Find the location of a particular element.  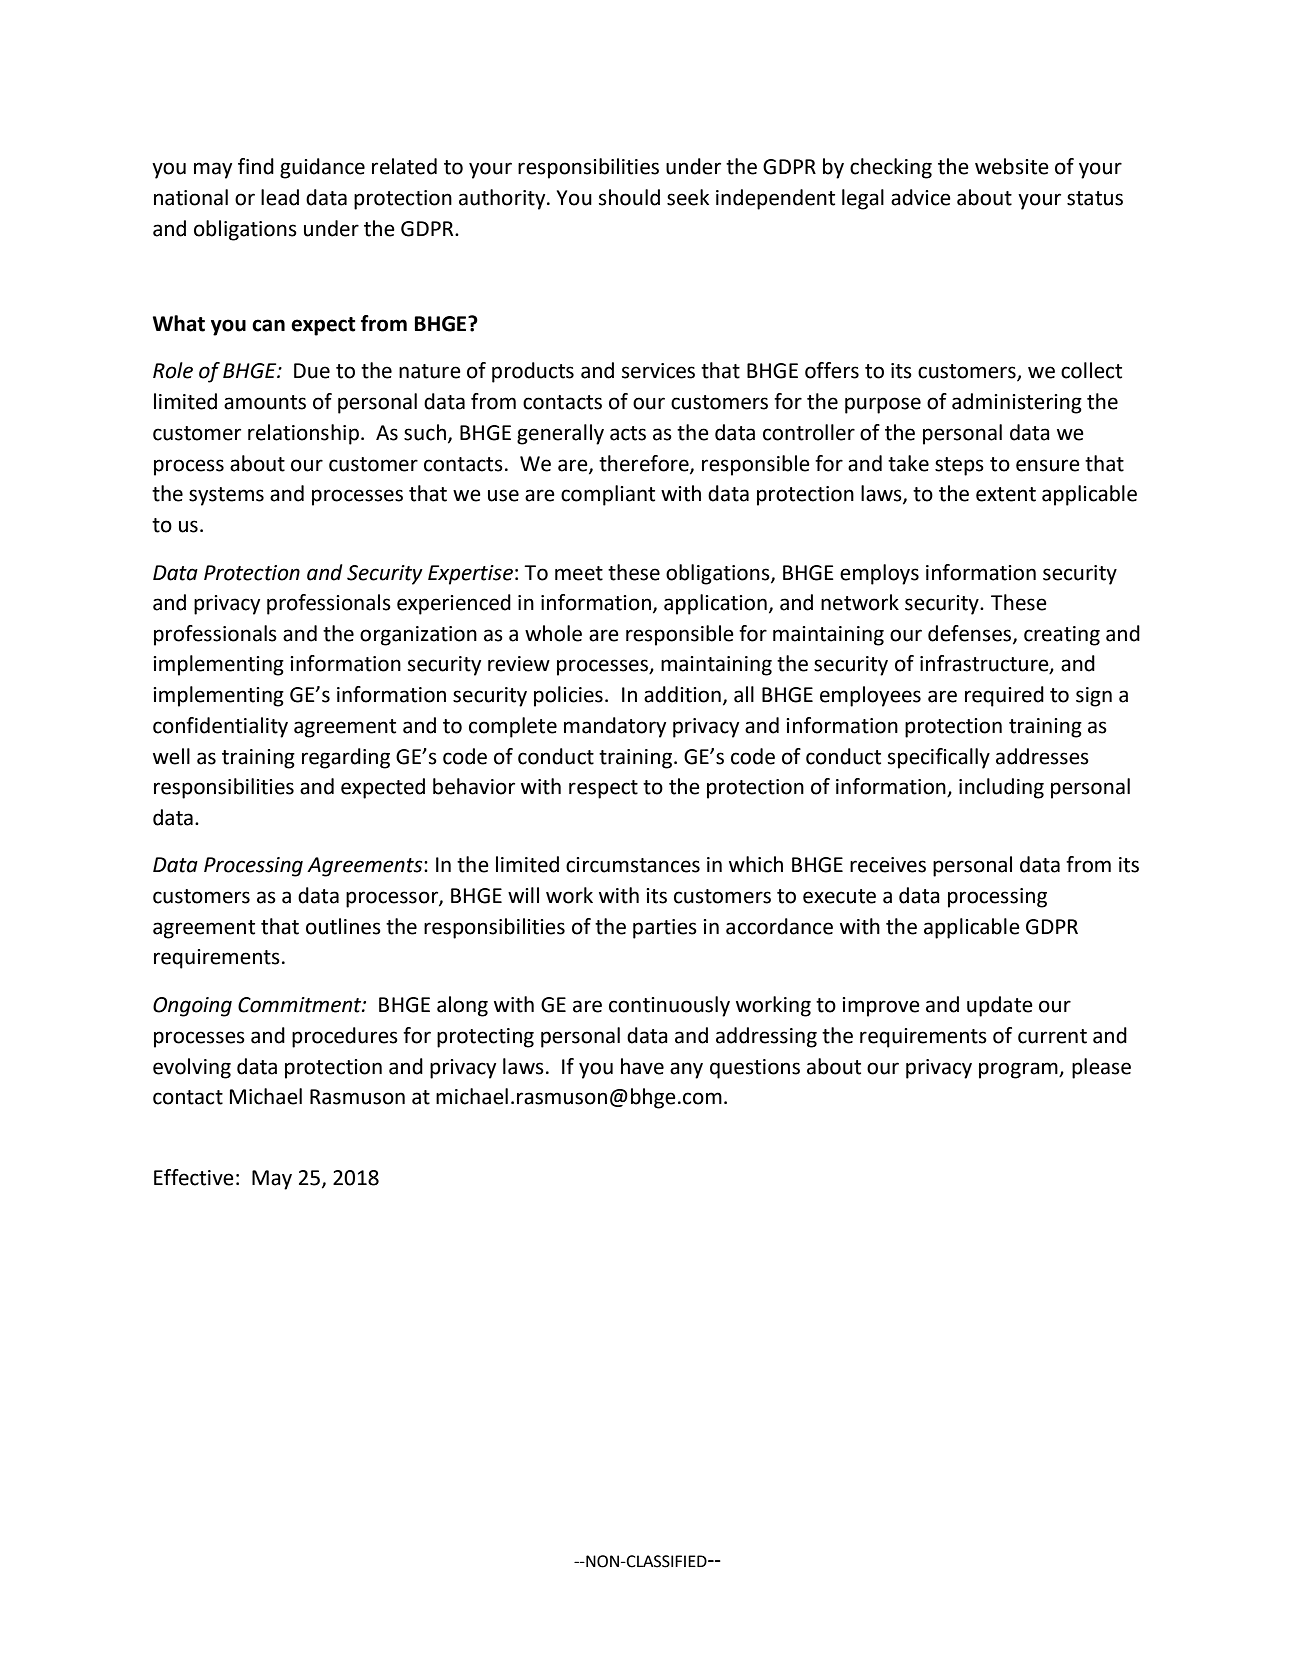

have is located at coordinates (642, 1066).
